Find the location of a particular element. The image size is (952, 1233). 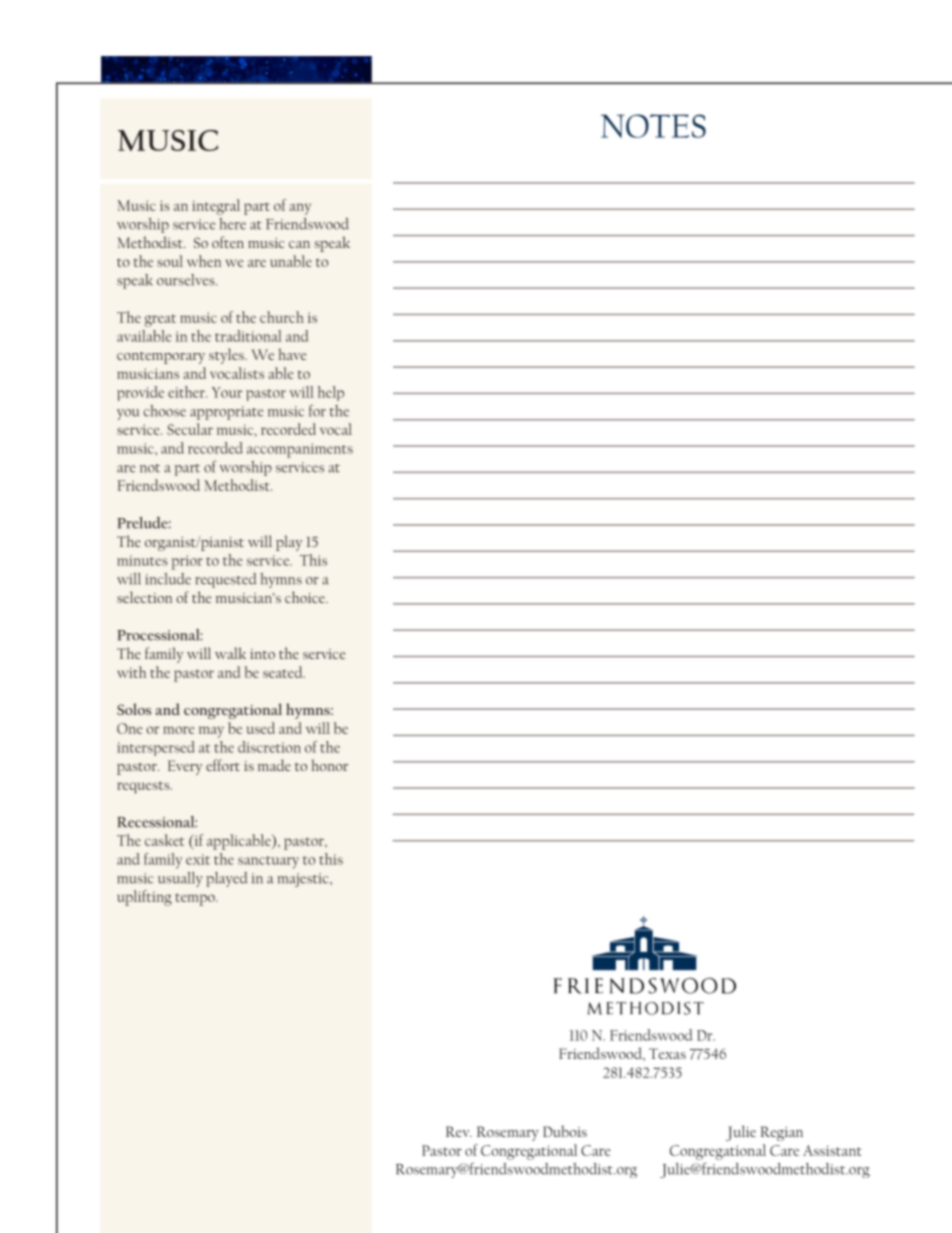

honor is located at coordinates (329, 765).
